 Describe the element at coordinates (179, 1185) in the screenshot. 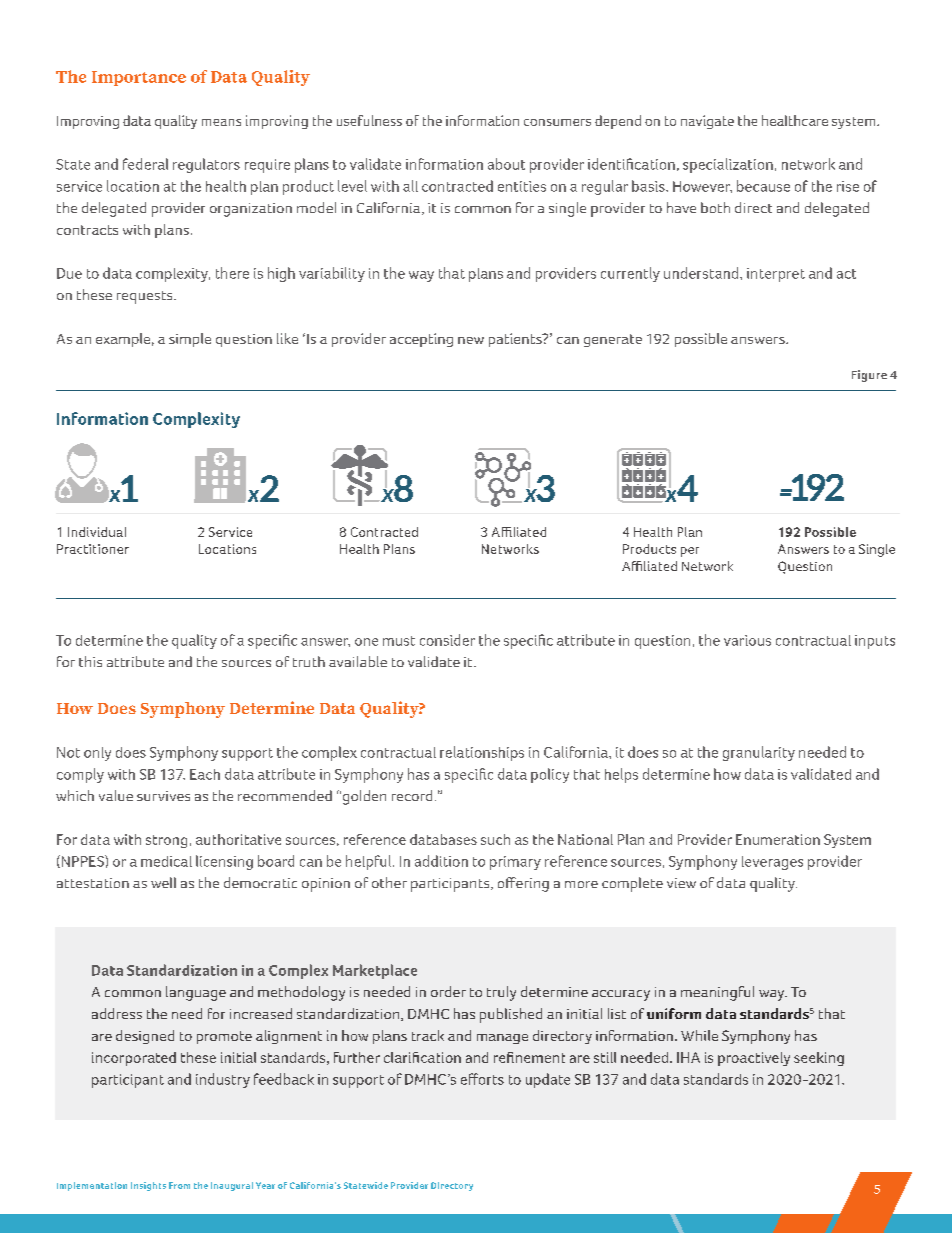

I see `From` at that location.
